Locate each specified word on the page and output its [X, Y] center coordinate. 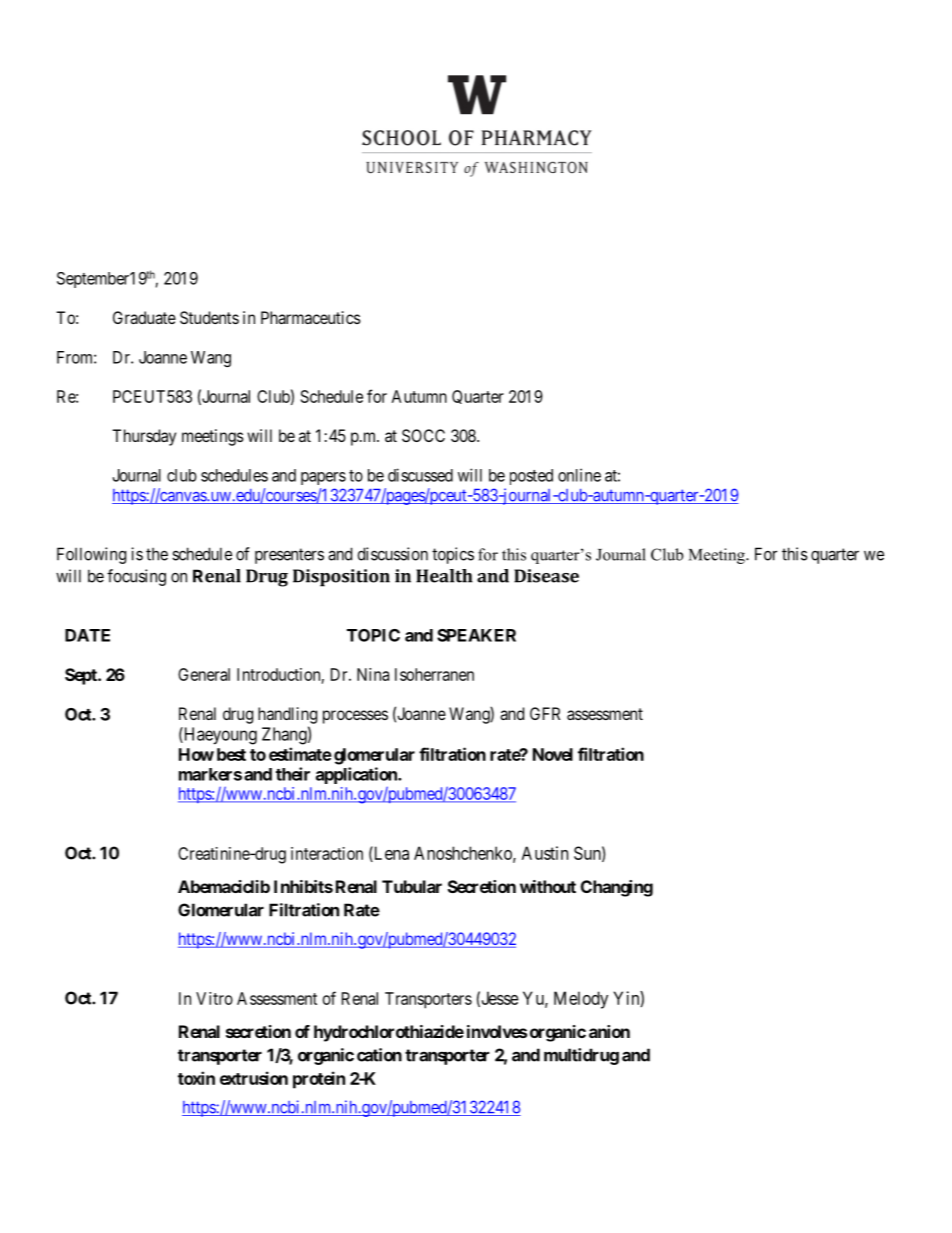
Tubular [412, 886]
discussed [420, 475]
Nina [373, 674]
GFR [545, 713]
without [548, 886]
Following [91, 555]
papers [323, 478]
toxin [196, 1078]
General [204, 674]
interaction [327, 853]
